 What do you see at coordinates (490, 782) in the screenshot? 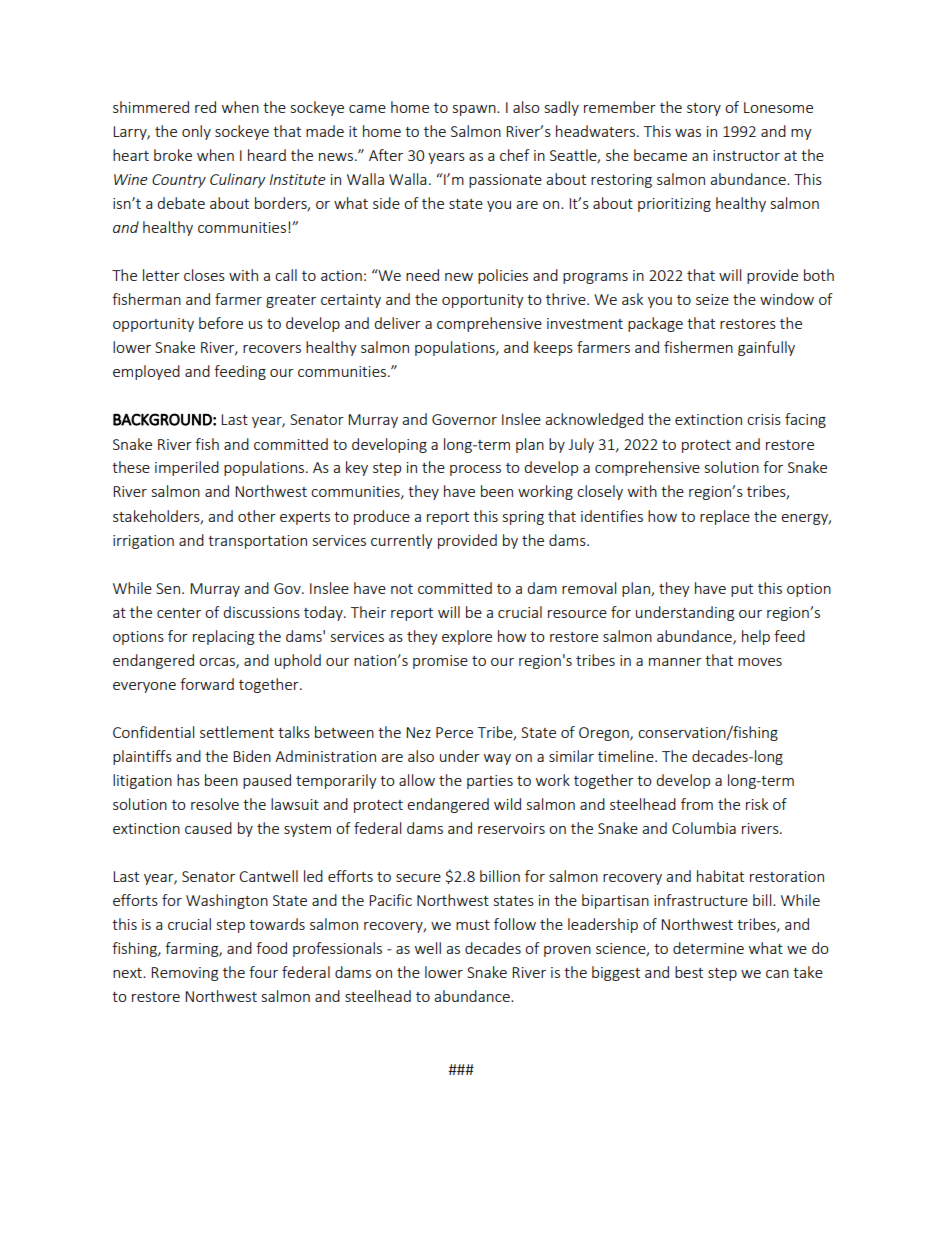
I see `parties` at bounding box center [490, 782].
